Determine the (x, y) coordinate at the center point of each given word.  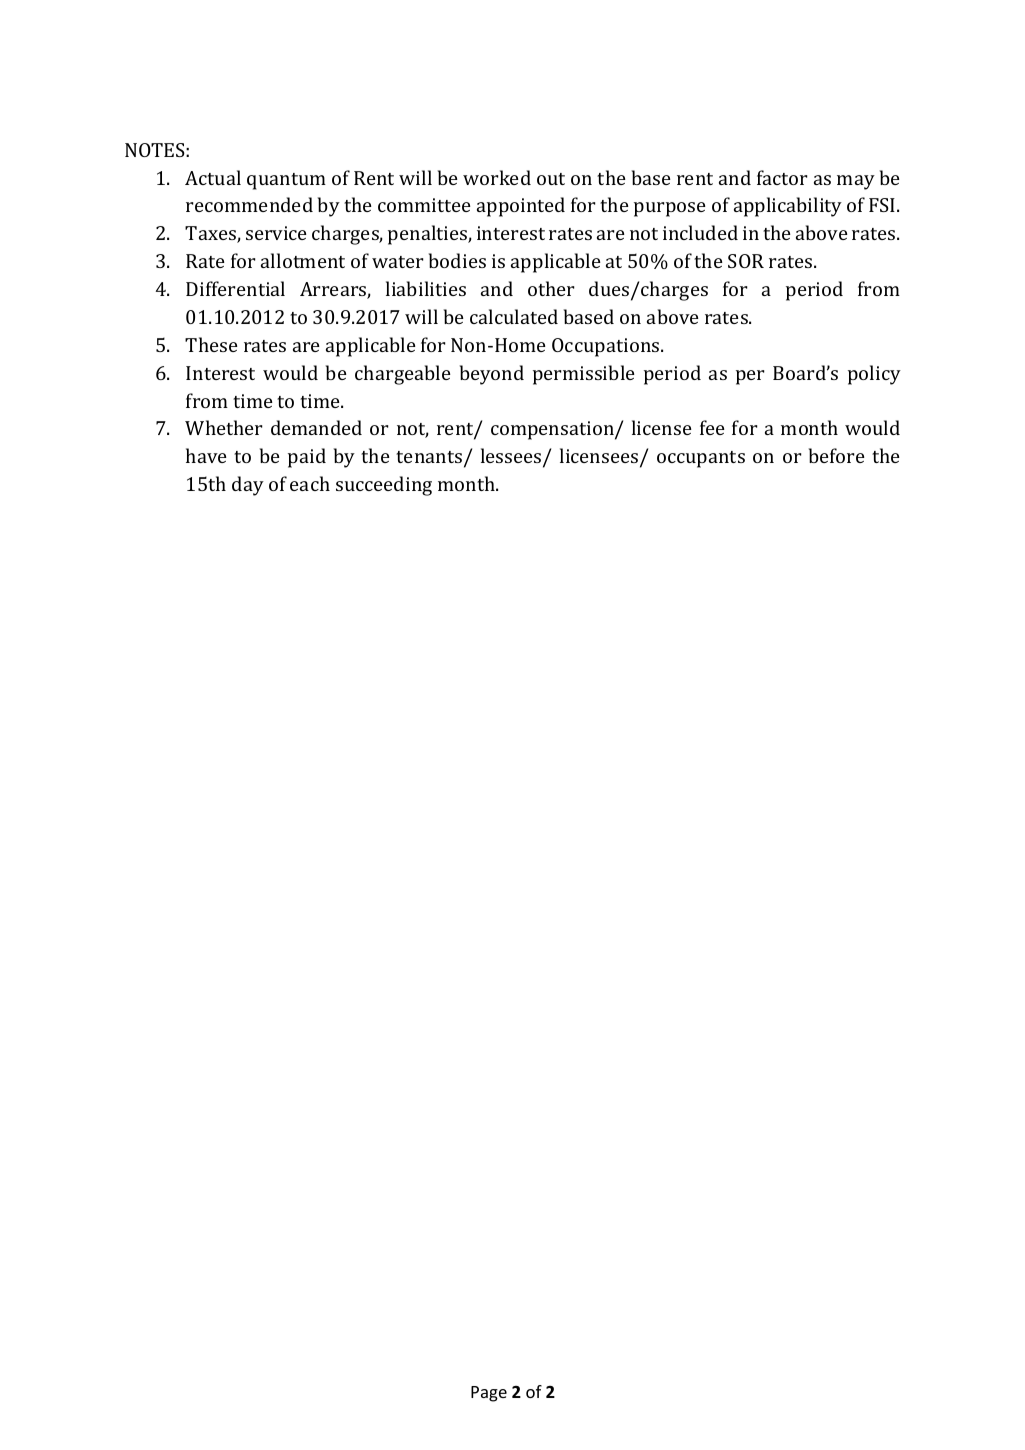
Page (489, 1394)
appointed (521, 207)
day (248, 486)
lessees (512, 457)
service (276, 233)
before (837, 455)
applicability (788, 207)
